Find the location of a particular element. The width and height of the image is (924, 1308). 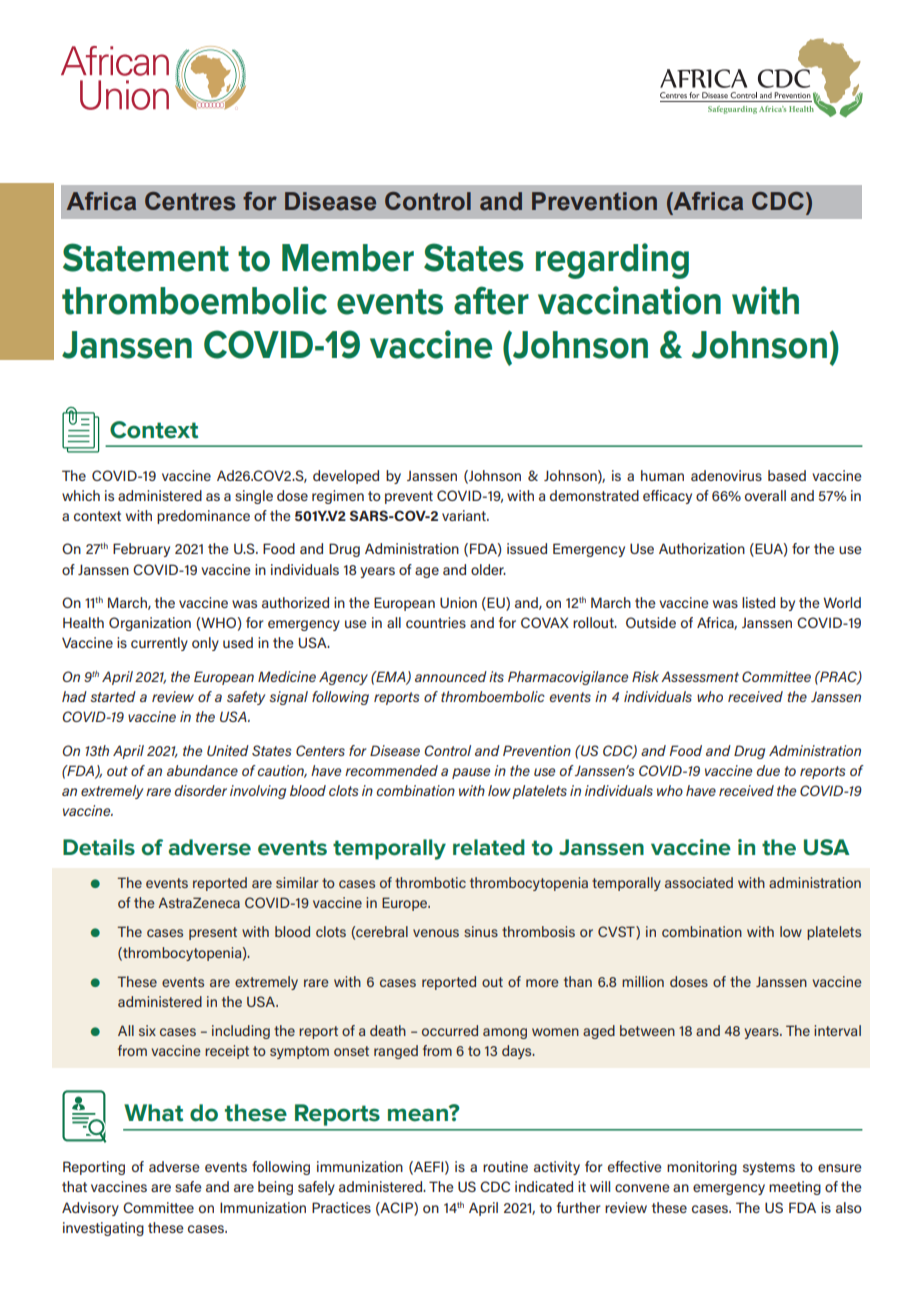

February is located at coordinates (141, 550).
